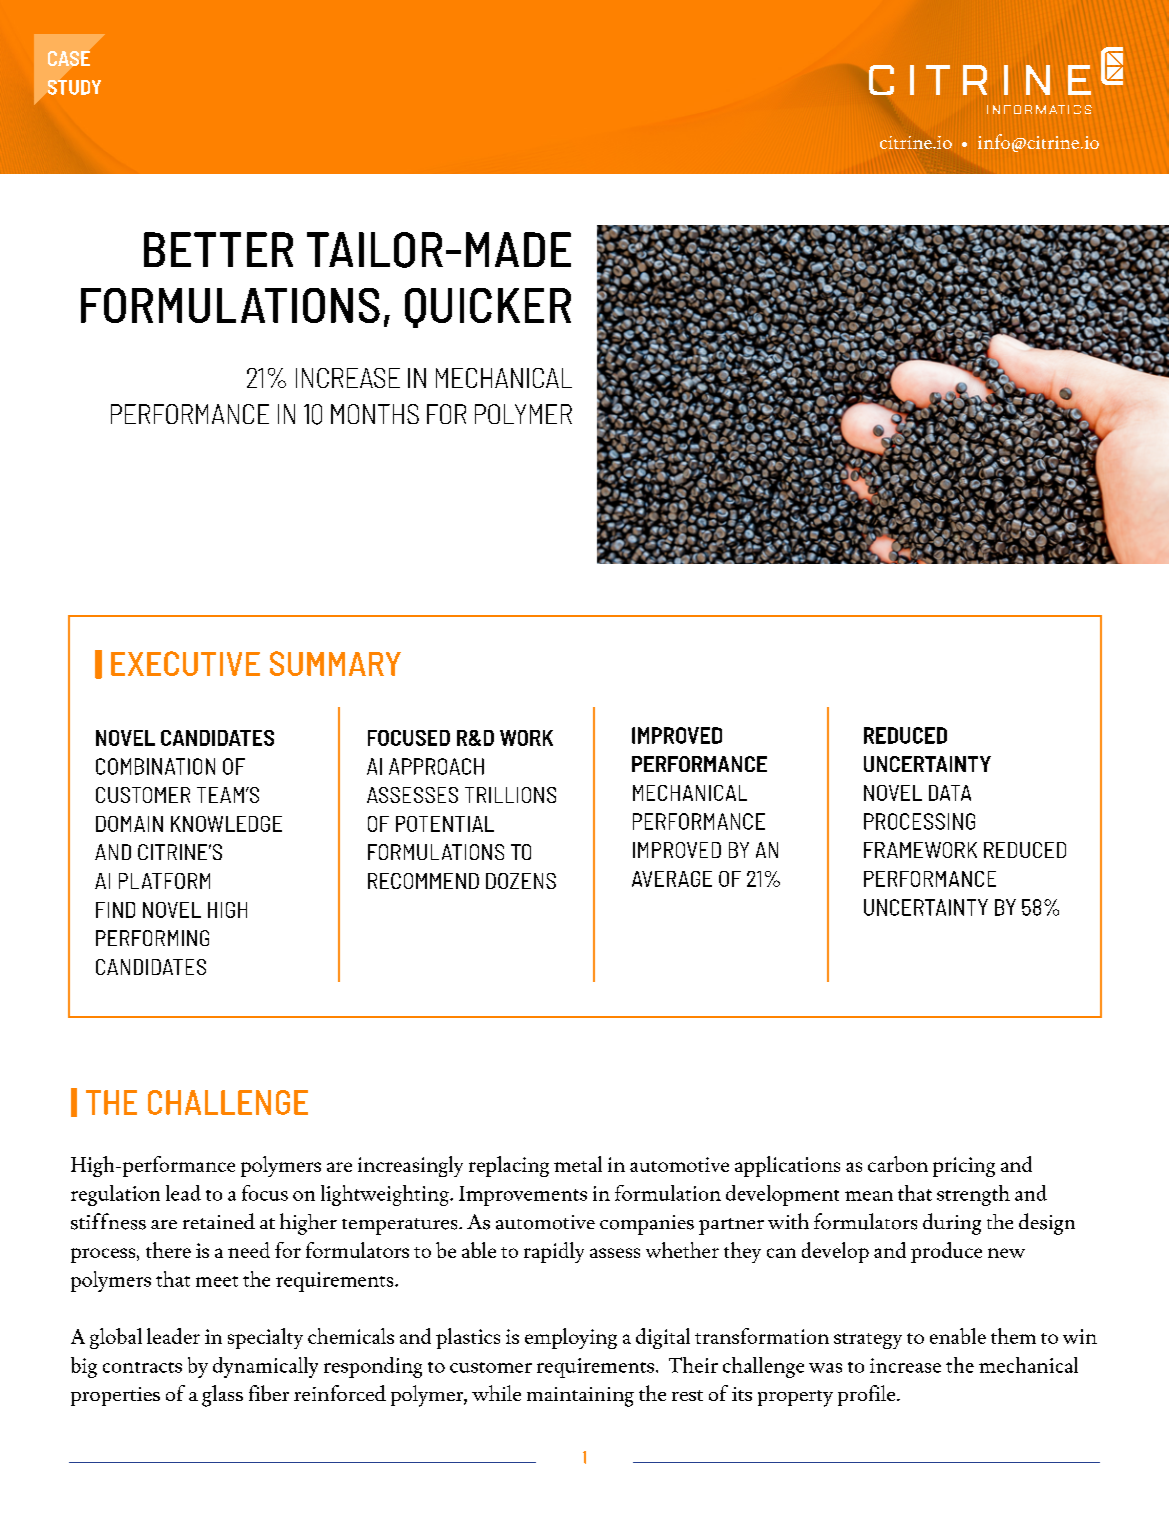 This screenshot has width=1169, height=1513. What do you see at coordinates (950, 793) in the screenshot?
I see `DATA` at bounding box center [950, 793].
